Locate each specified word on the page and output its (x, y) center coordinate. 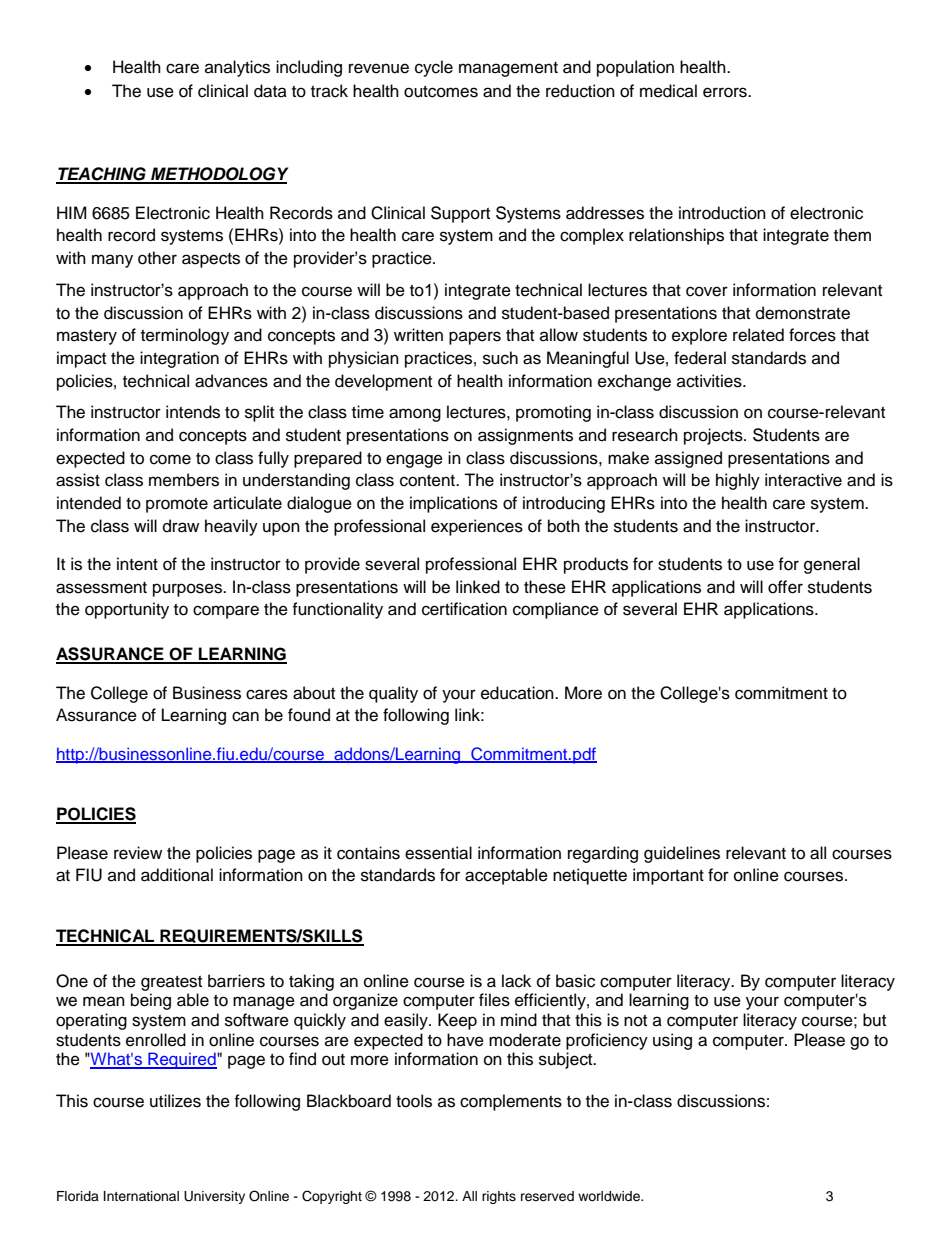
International (141, 1196)
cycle (434, 68)
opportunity (127, 610)
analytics (237, 68)
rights (499, 1197)
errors (726, 92)
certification (464, 609)
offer (785, 587)
